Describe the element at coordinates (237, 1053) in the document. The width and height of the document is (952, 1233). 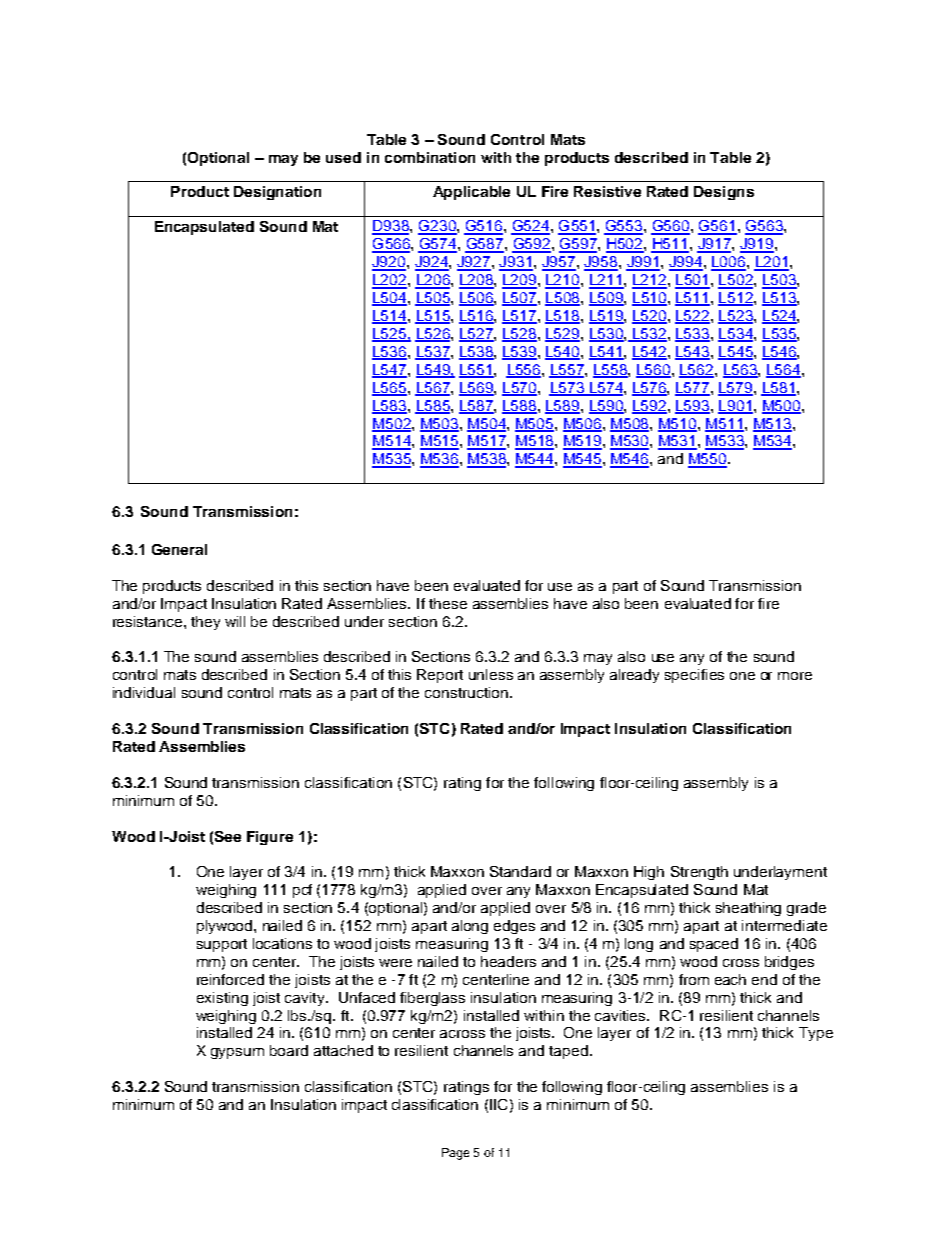
I see `gypsum` at that location.
